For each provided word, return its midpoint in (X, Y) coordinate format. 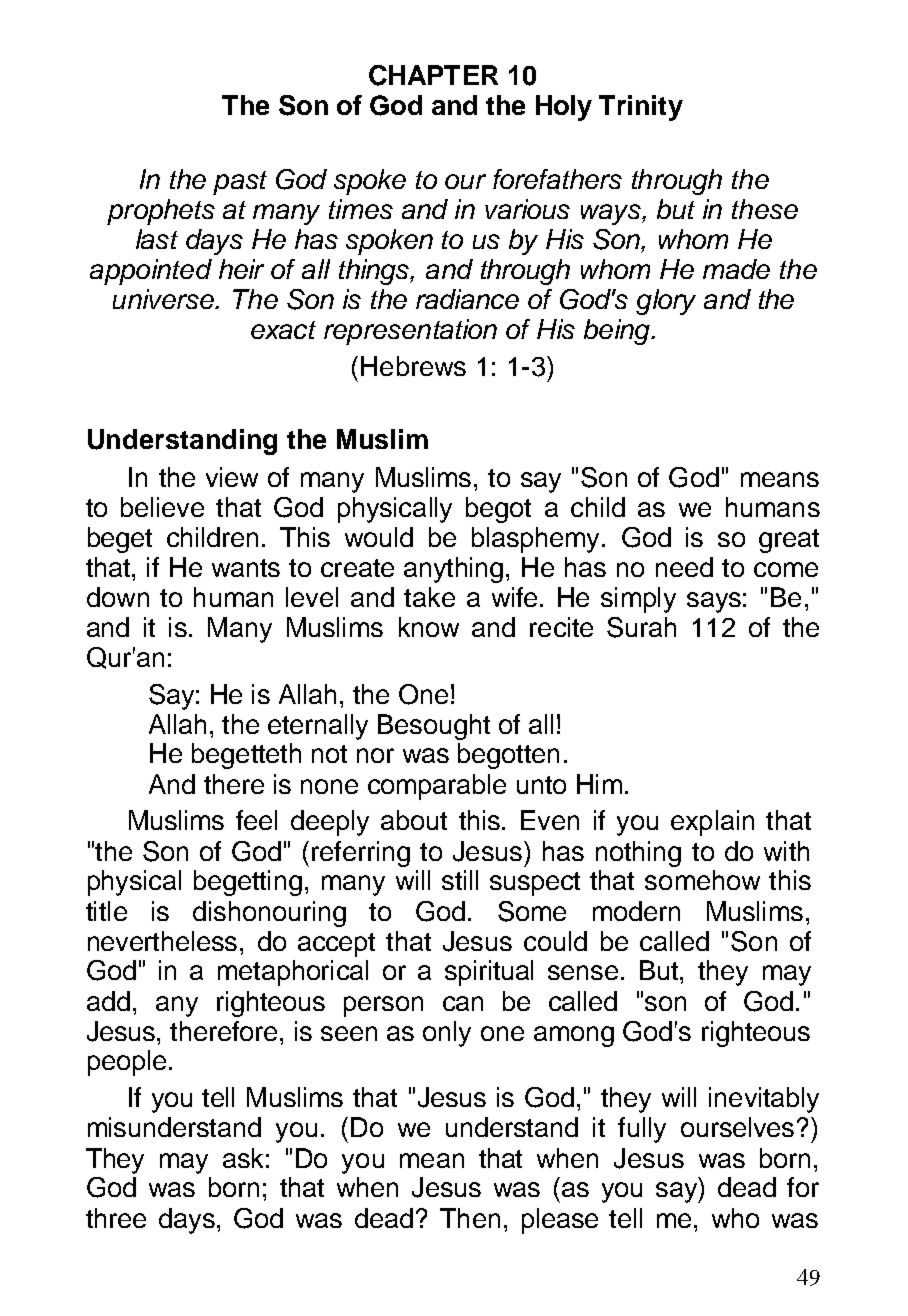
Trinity (641, 108)
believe (162, 507)
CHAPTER (433, 75)
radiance (467, 299)
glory (666, 302)
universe (165, 299)
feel (256, 820)
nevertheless (162, 941)
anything (453, 570)
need (684, 567)
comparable (437, 787)
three (116, 1218)
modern (636, 911)
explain (712, 823)
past (240, 183)
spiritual (489, 973)
